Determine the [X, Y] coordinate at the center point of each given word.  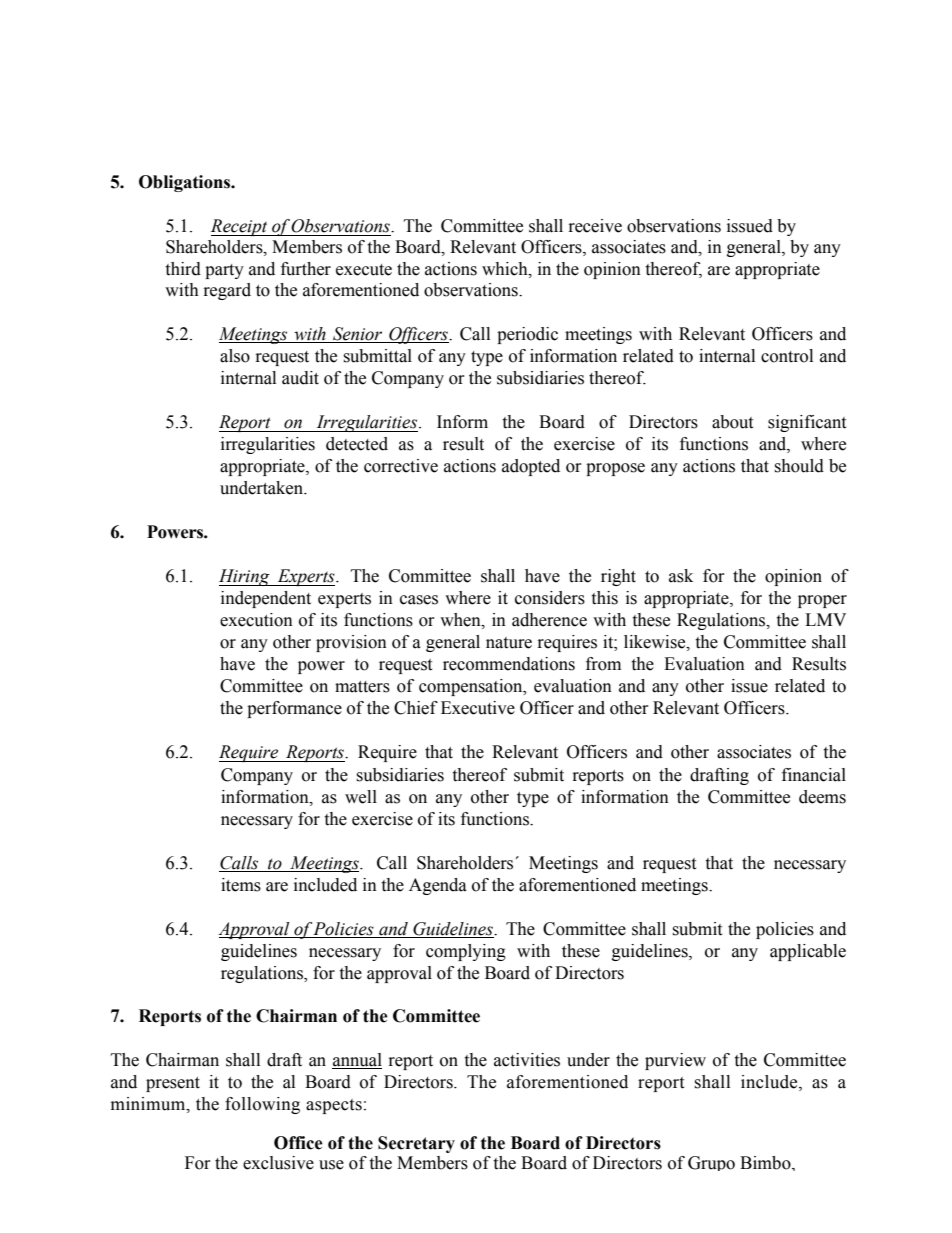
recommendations [509, 664]
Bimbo [766, 1163]
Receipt [240, 227]
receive [595, 226]
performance [294, 709]
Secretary [416, 1144]
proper [822, 601]
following [262, 1105]
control [787, 356]
